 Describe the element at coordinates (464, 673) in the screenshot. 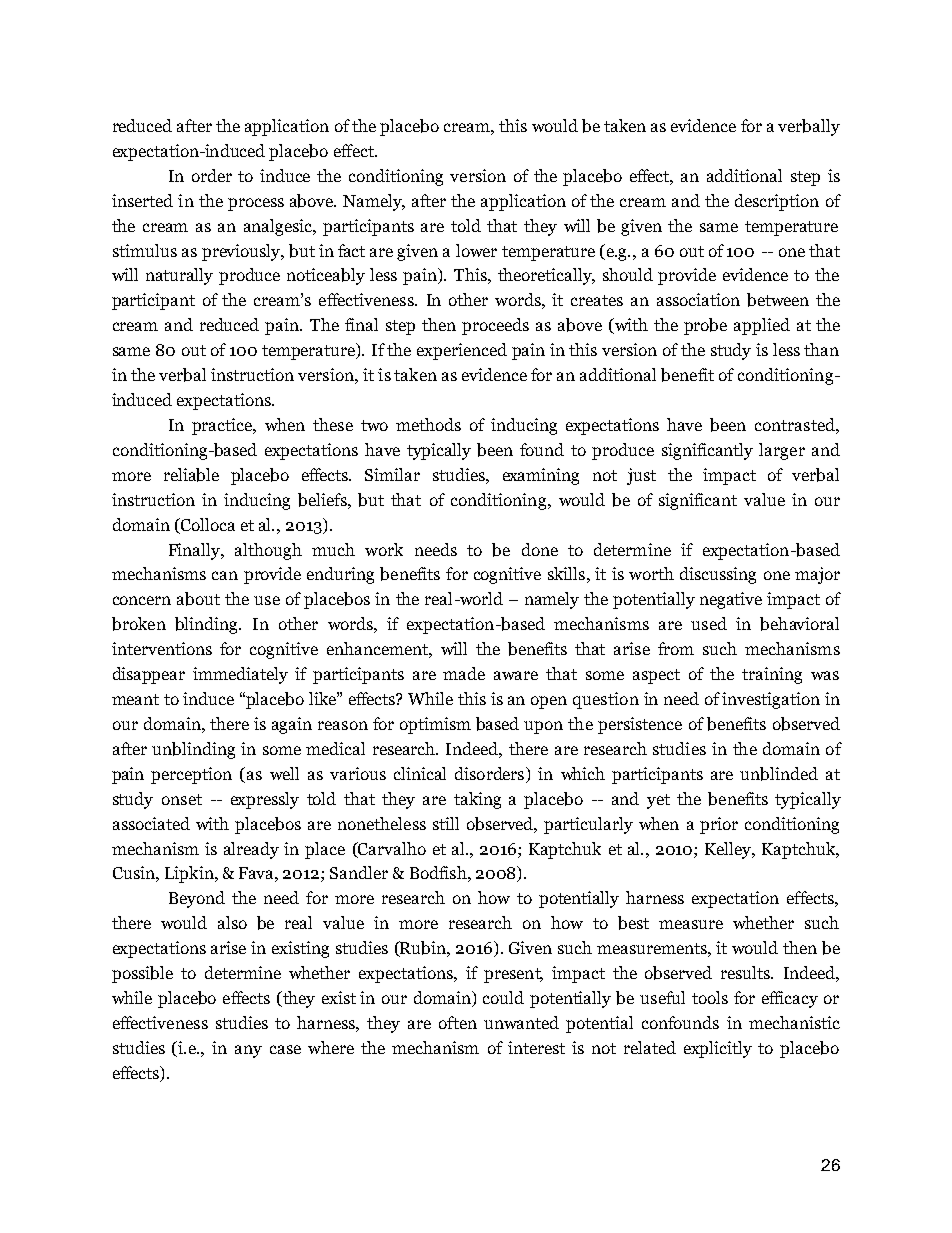

I see `made` at that location.
